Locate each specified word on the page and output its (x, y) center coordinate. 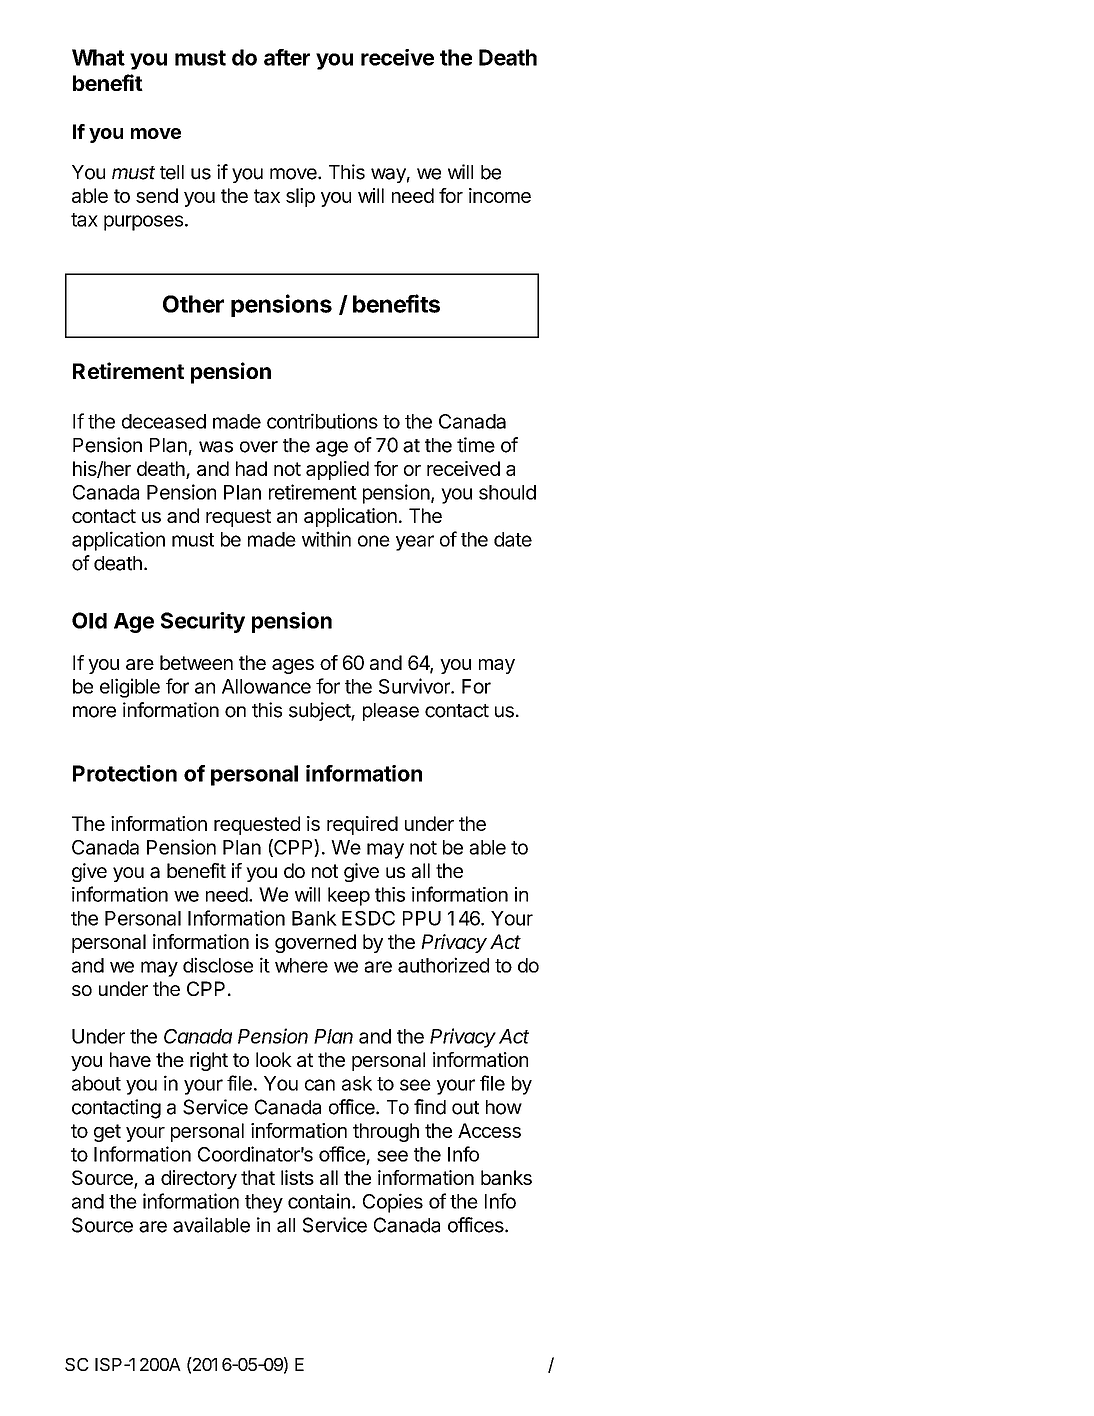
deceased (164, 421)
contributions (322, 421)
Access (489, 1130)
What (98, 57)
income (500, 195)
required (362, 825)
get (107, 1133)
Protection (125, 773)
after (287, 57)
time (476, 445)
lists (297, 1177)
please (391, 712)
